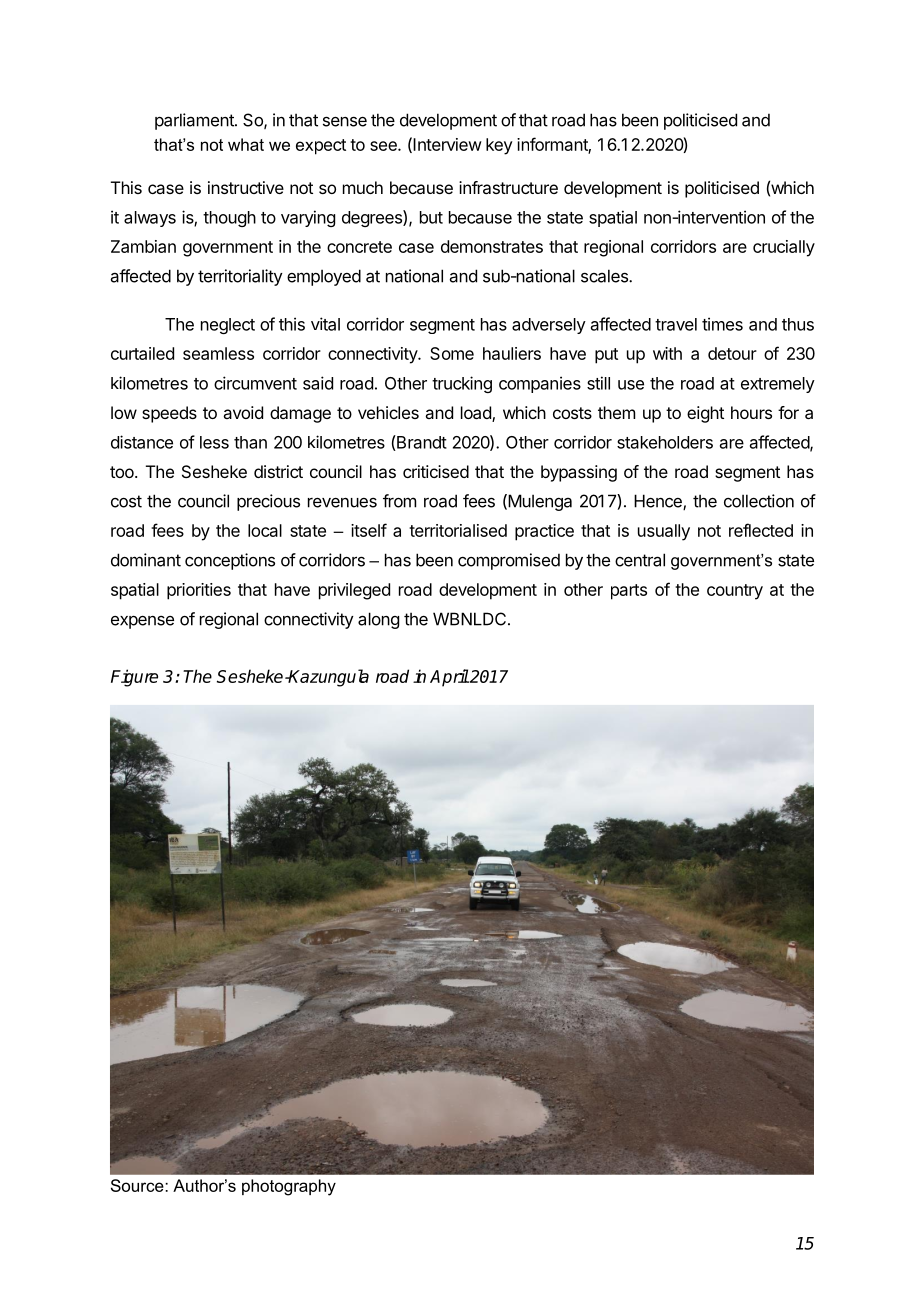 The height and width of the screenshot is (1308, 924). Describe the element at coordinates (195, 121) in the screenshot. I see `parliament` at that location.
